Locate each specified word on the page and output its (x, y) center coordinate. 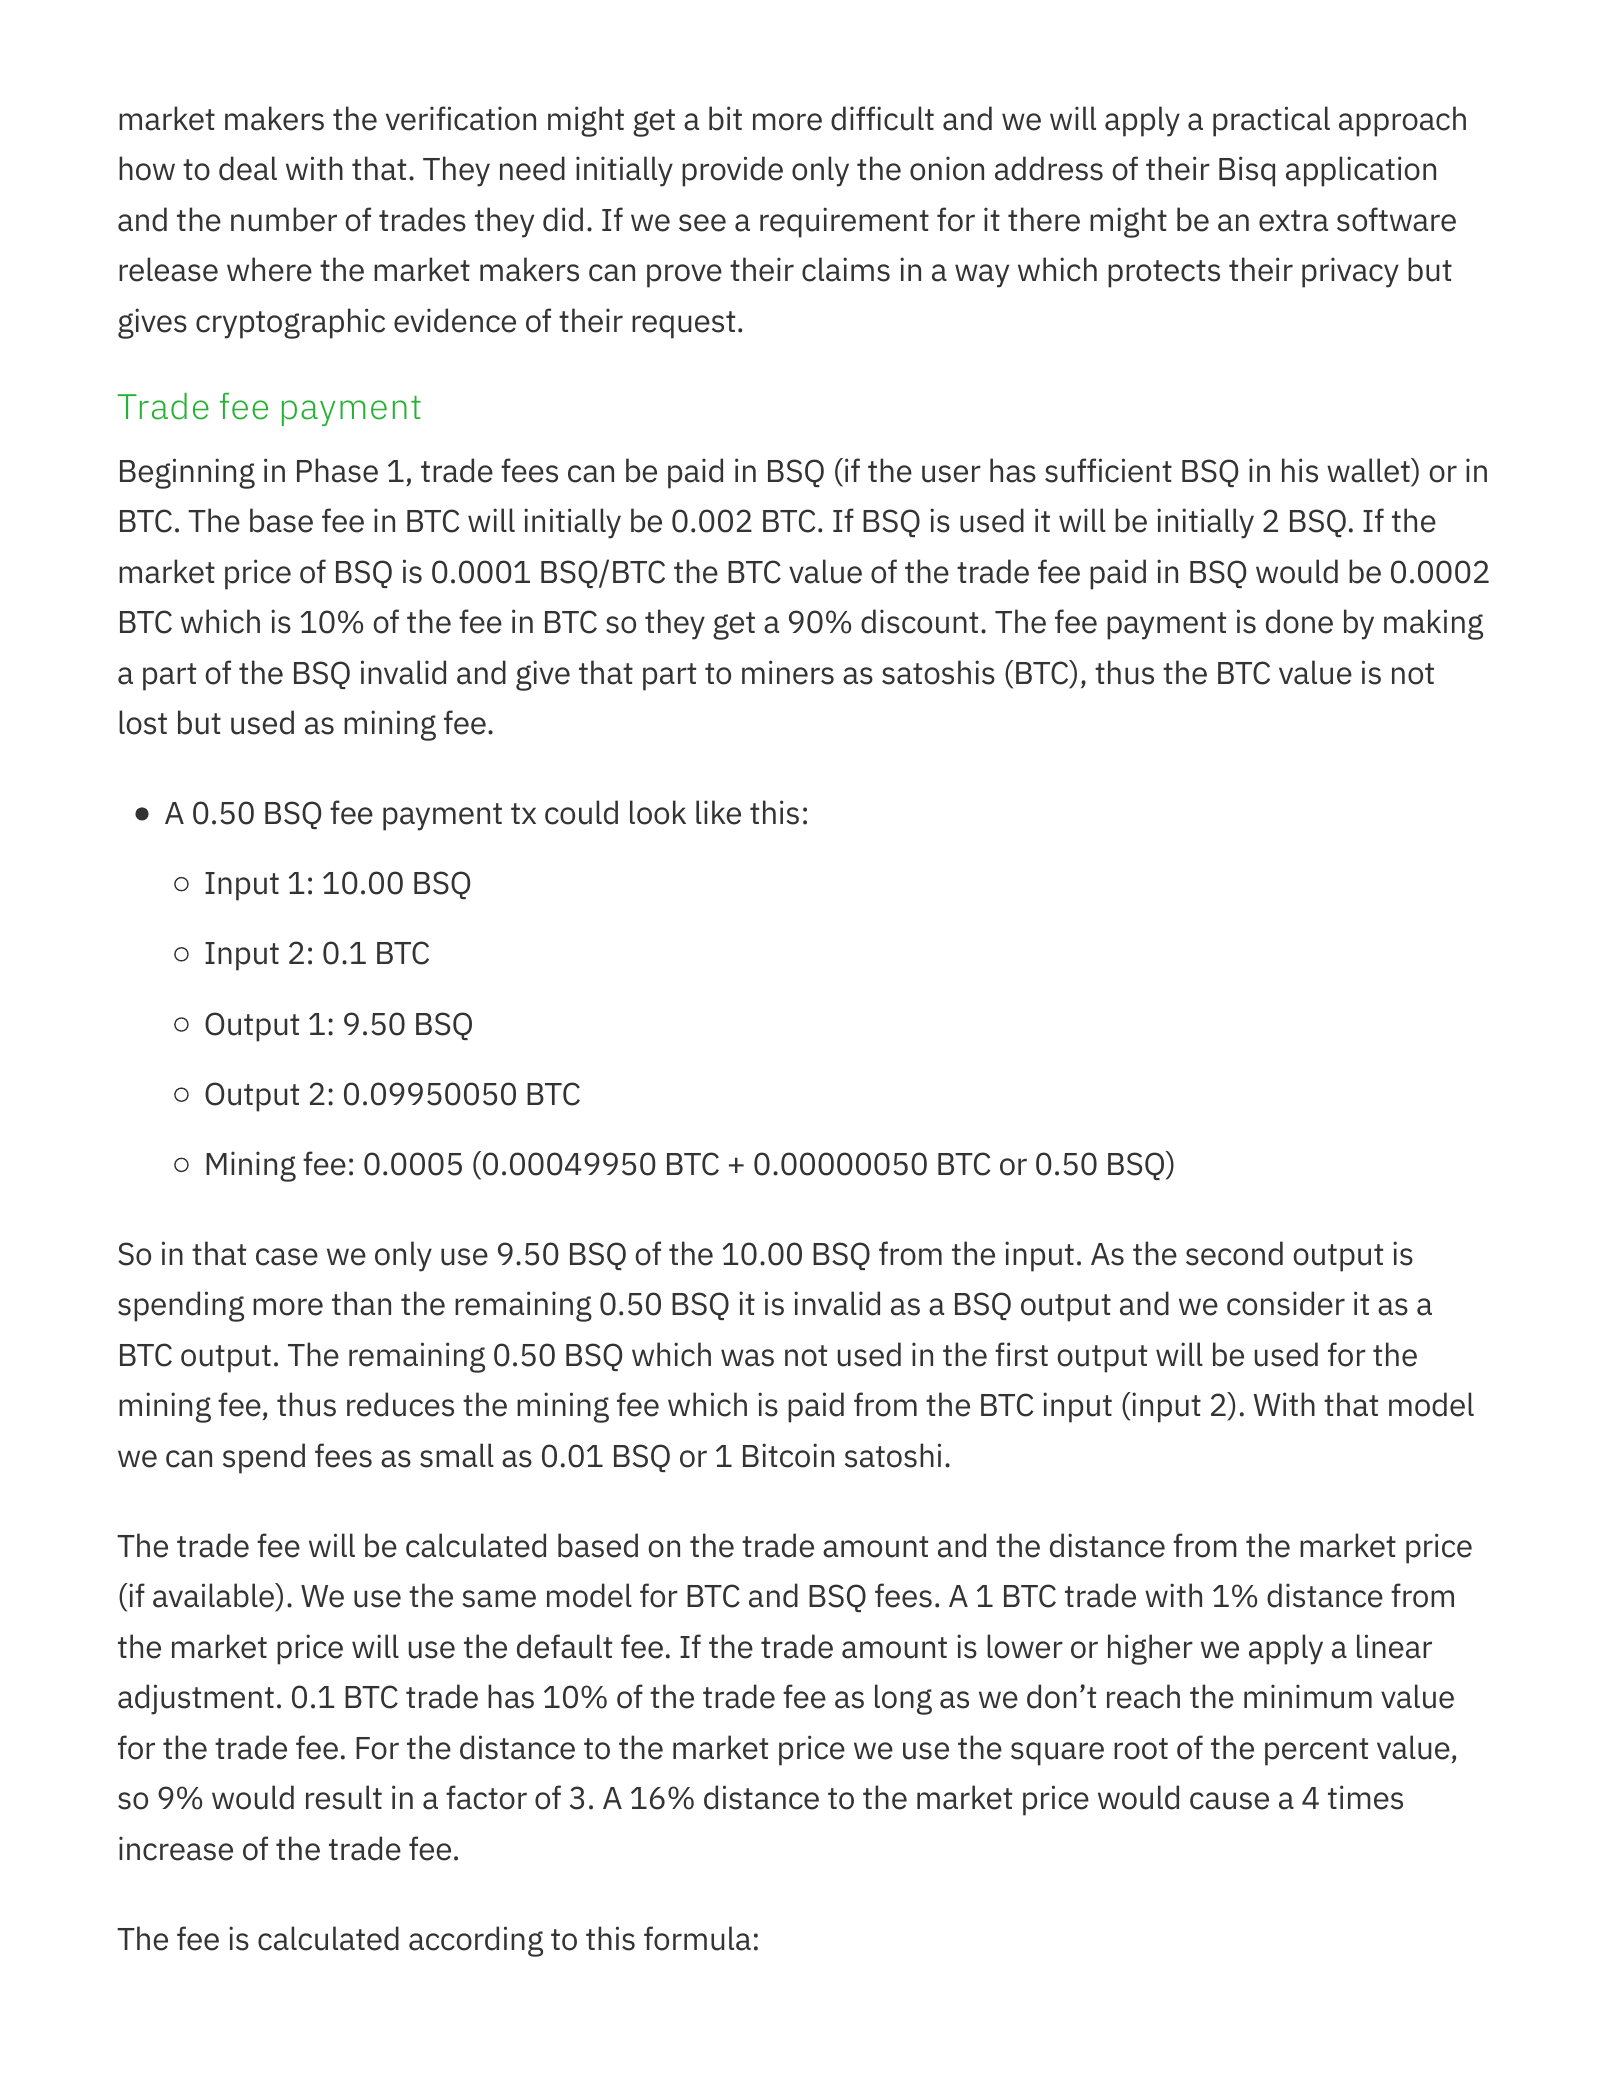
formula (697, 1938)
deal (248, 168)
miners (788, 672)
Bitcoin (788, 1455)
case (287, 1257)
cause (1229, 1801)
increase (176, 1848)
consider (1286, 1303)
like (718, 812)
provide (732, 171)
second (1234, 1253)
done (1299, 621)
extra (1293, 221)
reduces (400, 1404)
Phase (337, 470)
